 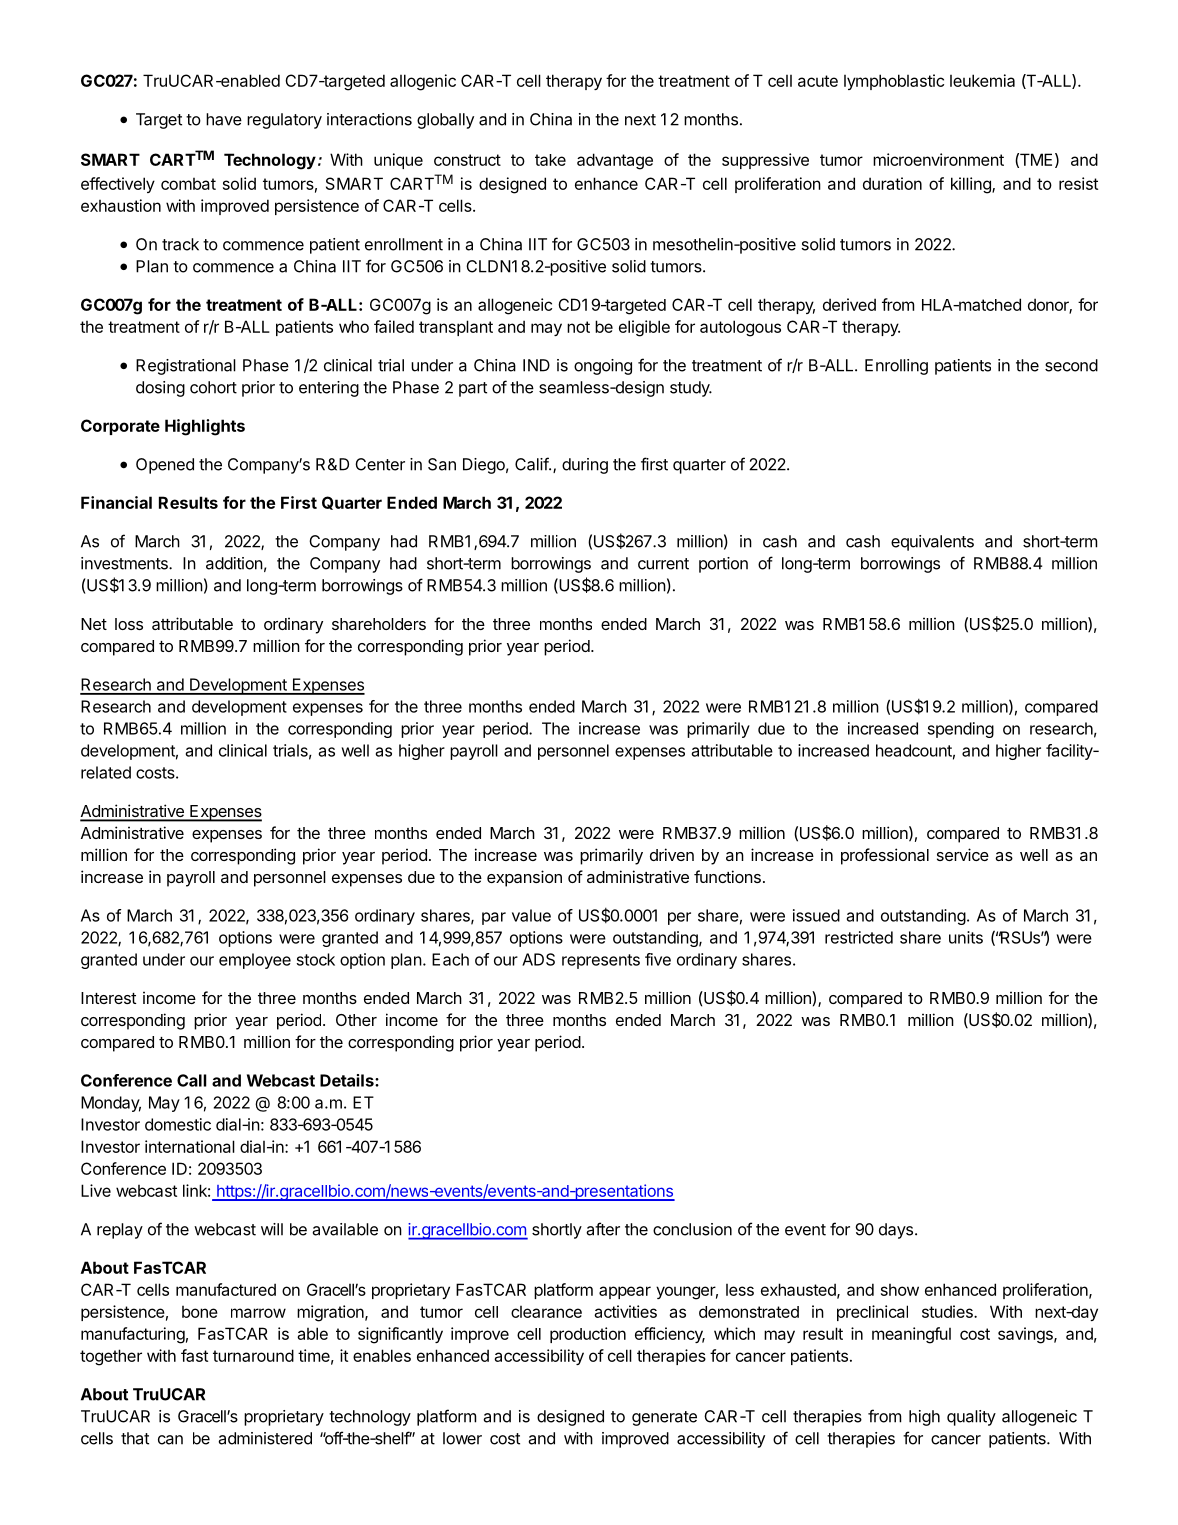 What do you see at coordinates (966, 937) in the screenshot?
I see `units` at bounding box center [966, 937].
